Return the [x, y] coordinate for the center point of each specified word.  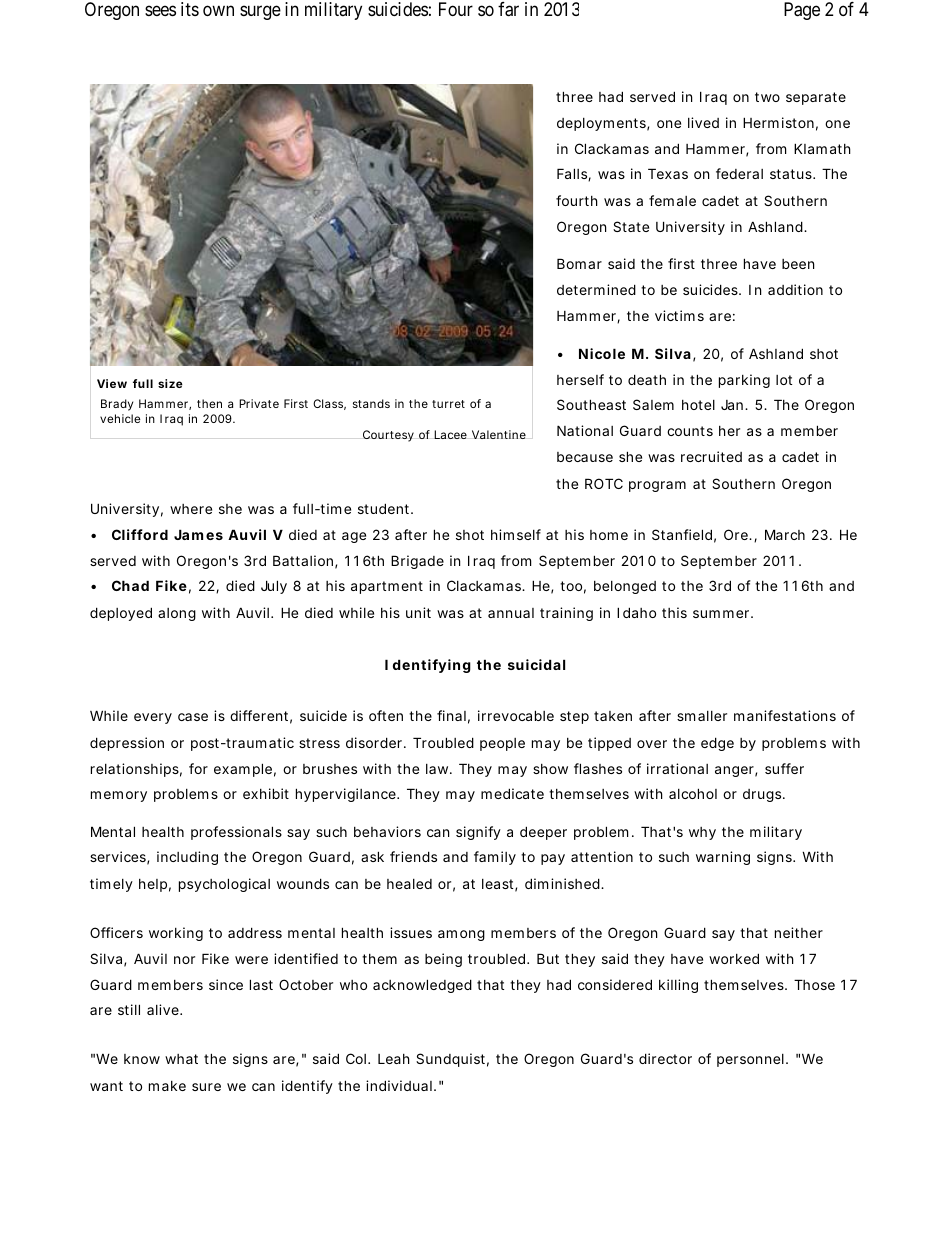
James [198, 534]
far [508, 9]
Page [802, 11]
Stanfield [682, 534]
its [190, 9]
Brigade [417, 562]
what [181, 1059]
